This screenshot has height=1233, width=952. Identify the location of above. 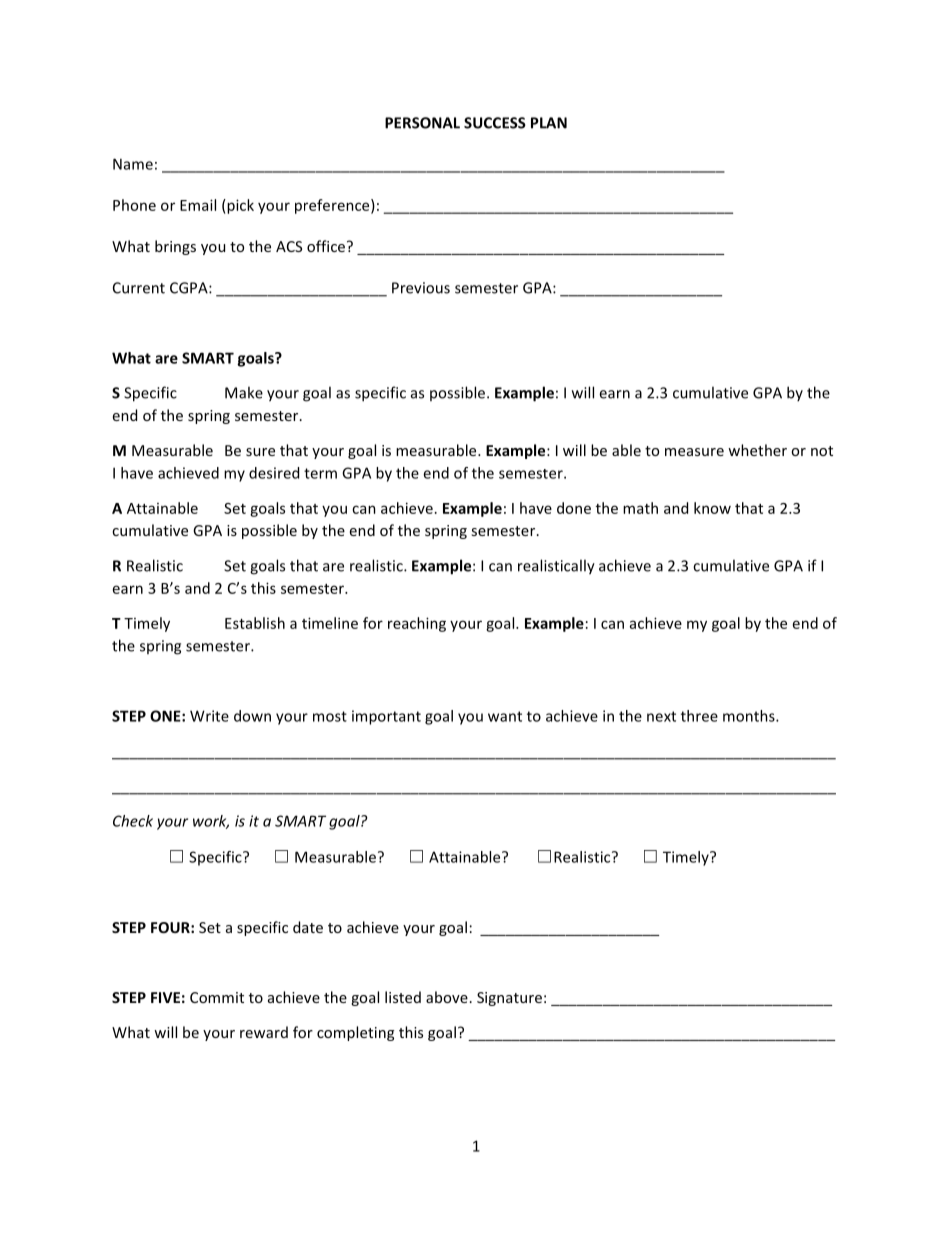
(447, 997).
